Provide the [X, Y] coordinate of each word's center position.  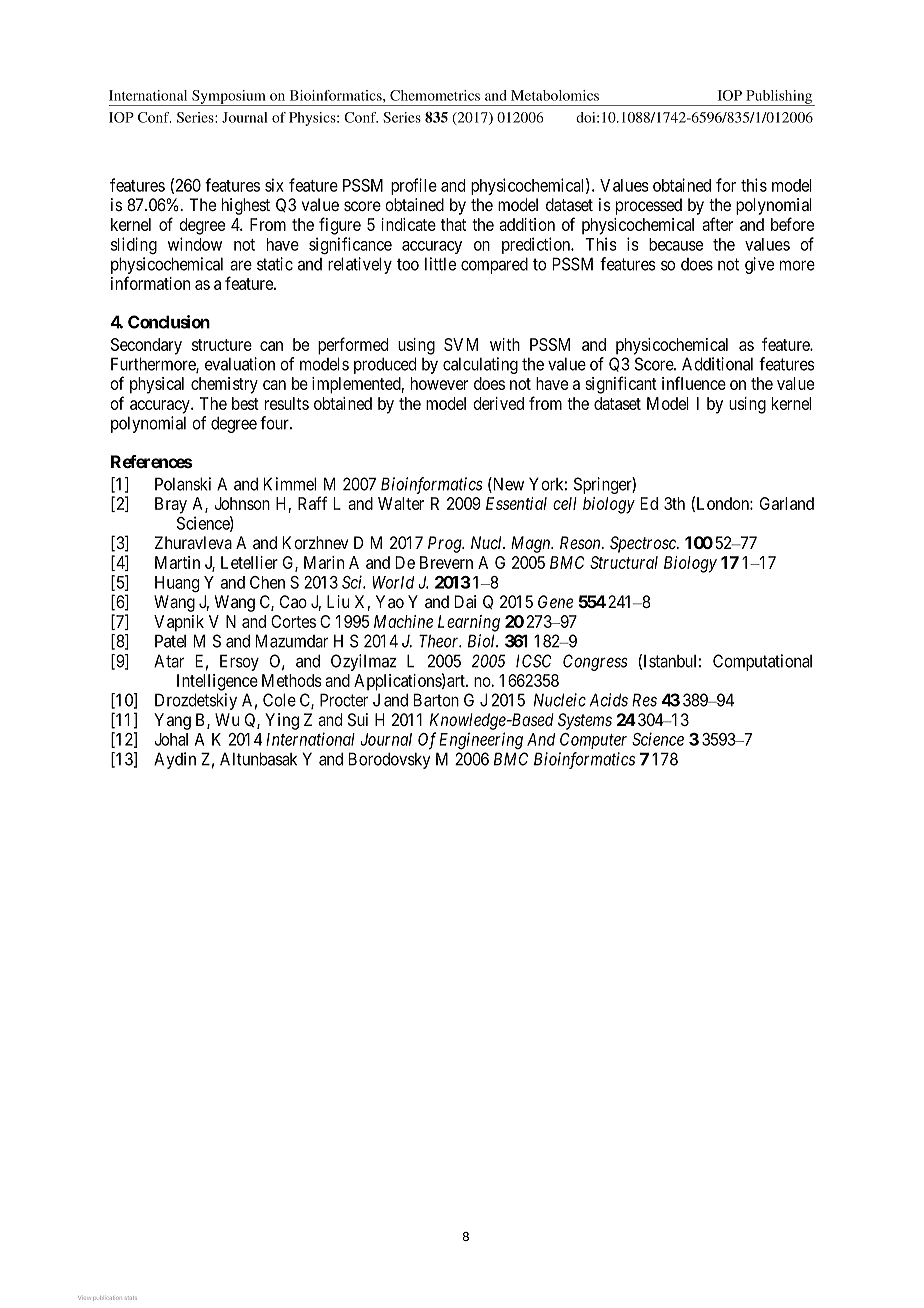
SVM [461, 344]
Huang [177, 584]
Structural [624, 562]
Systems [585, 721]
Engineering [481, 740]
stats [131, 1298]
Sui [358, 719]
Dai [465, 602]
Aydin [175, 760]
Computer [593, 741]
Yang [172, 721]
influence [694, 383]
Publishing [779, 98]
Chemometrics [435, 95]
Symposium [229, 98]
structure [222, 345]
